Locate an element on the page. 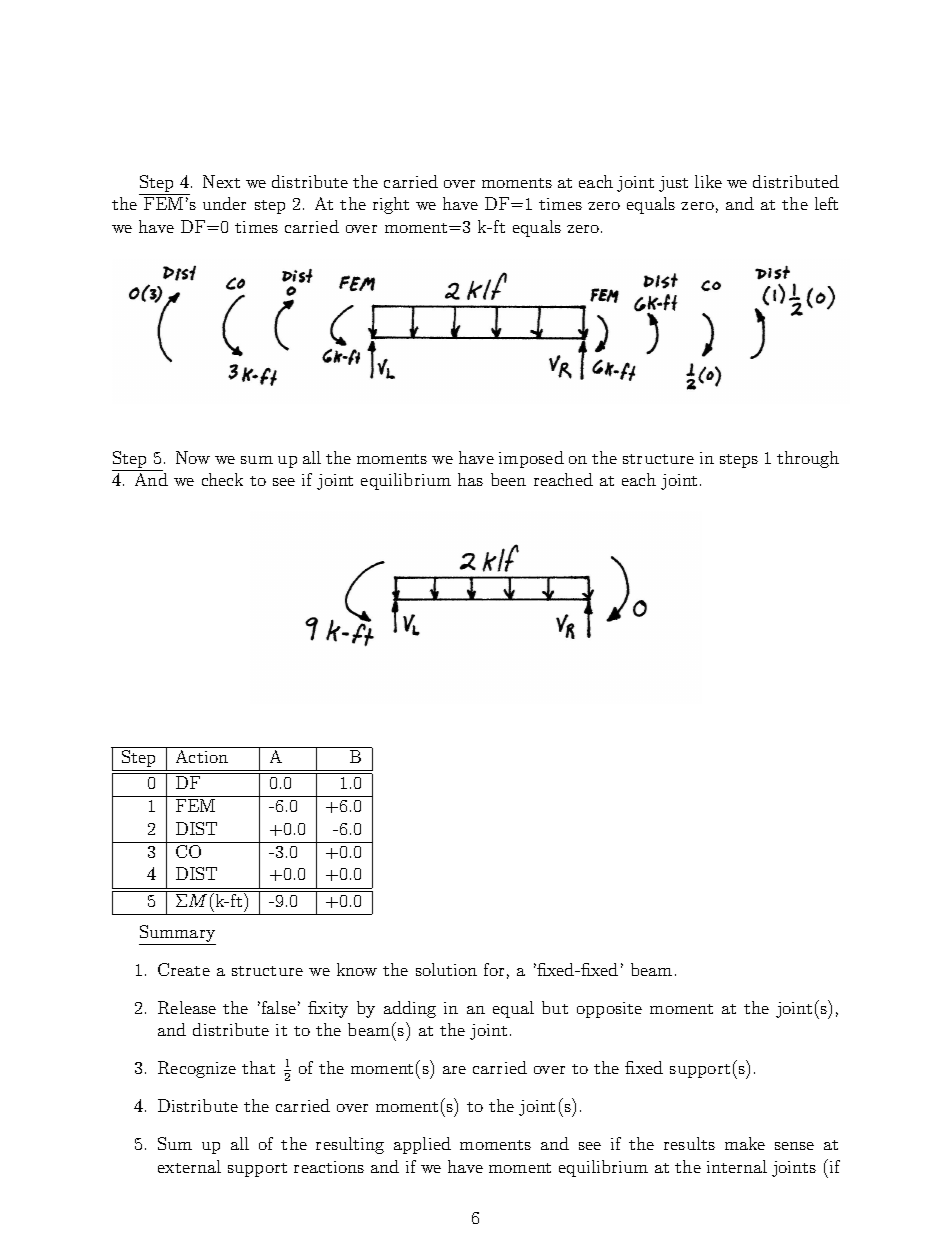 This image has height=1233, width=952. been is located at coordinates (508, 479).
